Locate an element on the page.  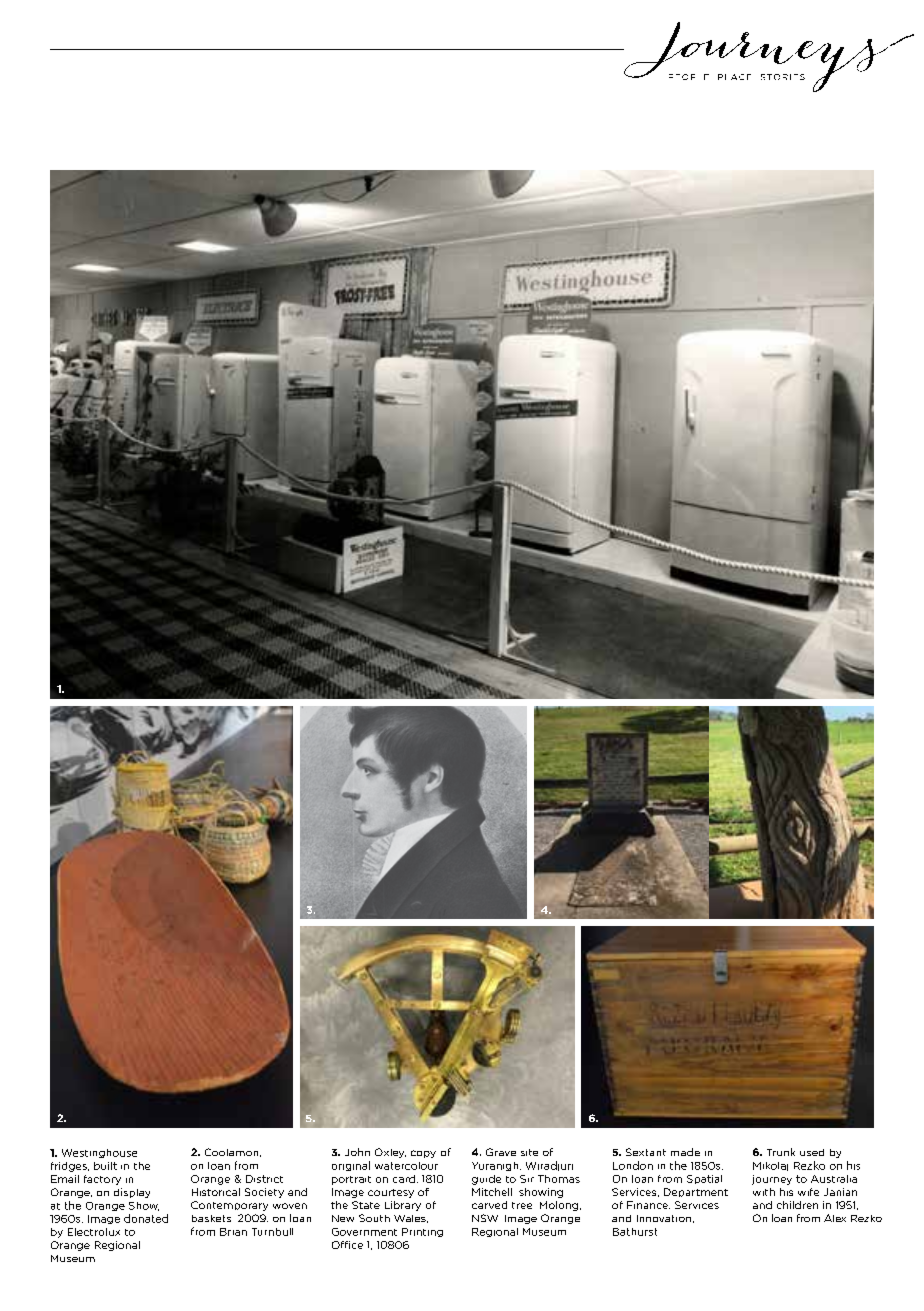
Trunk is located at coordinates (781, 1152).
